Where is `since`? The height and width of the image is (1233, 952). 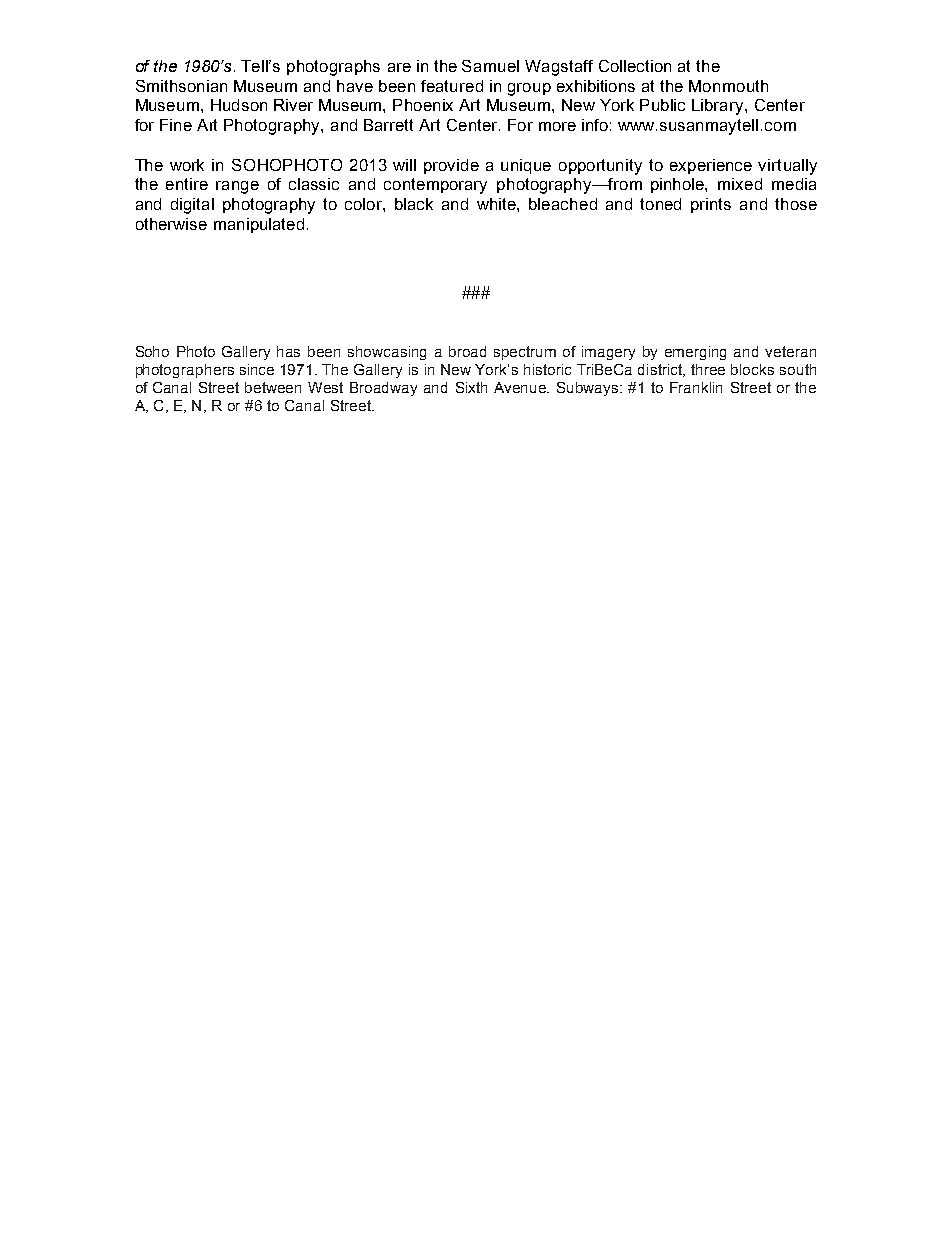 since is located at coordinates (257, 369).
